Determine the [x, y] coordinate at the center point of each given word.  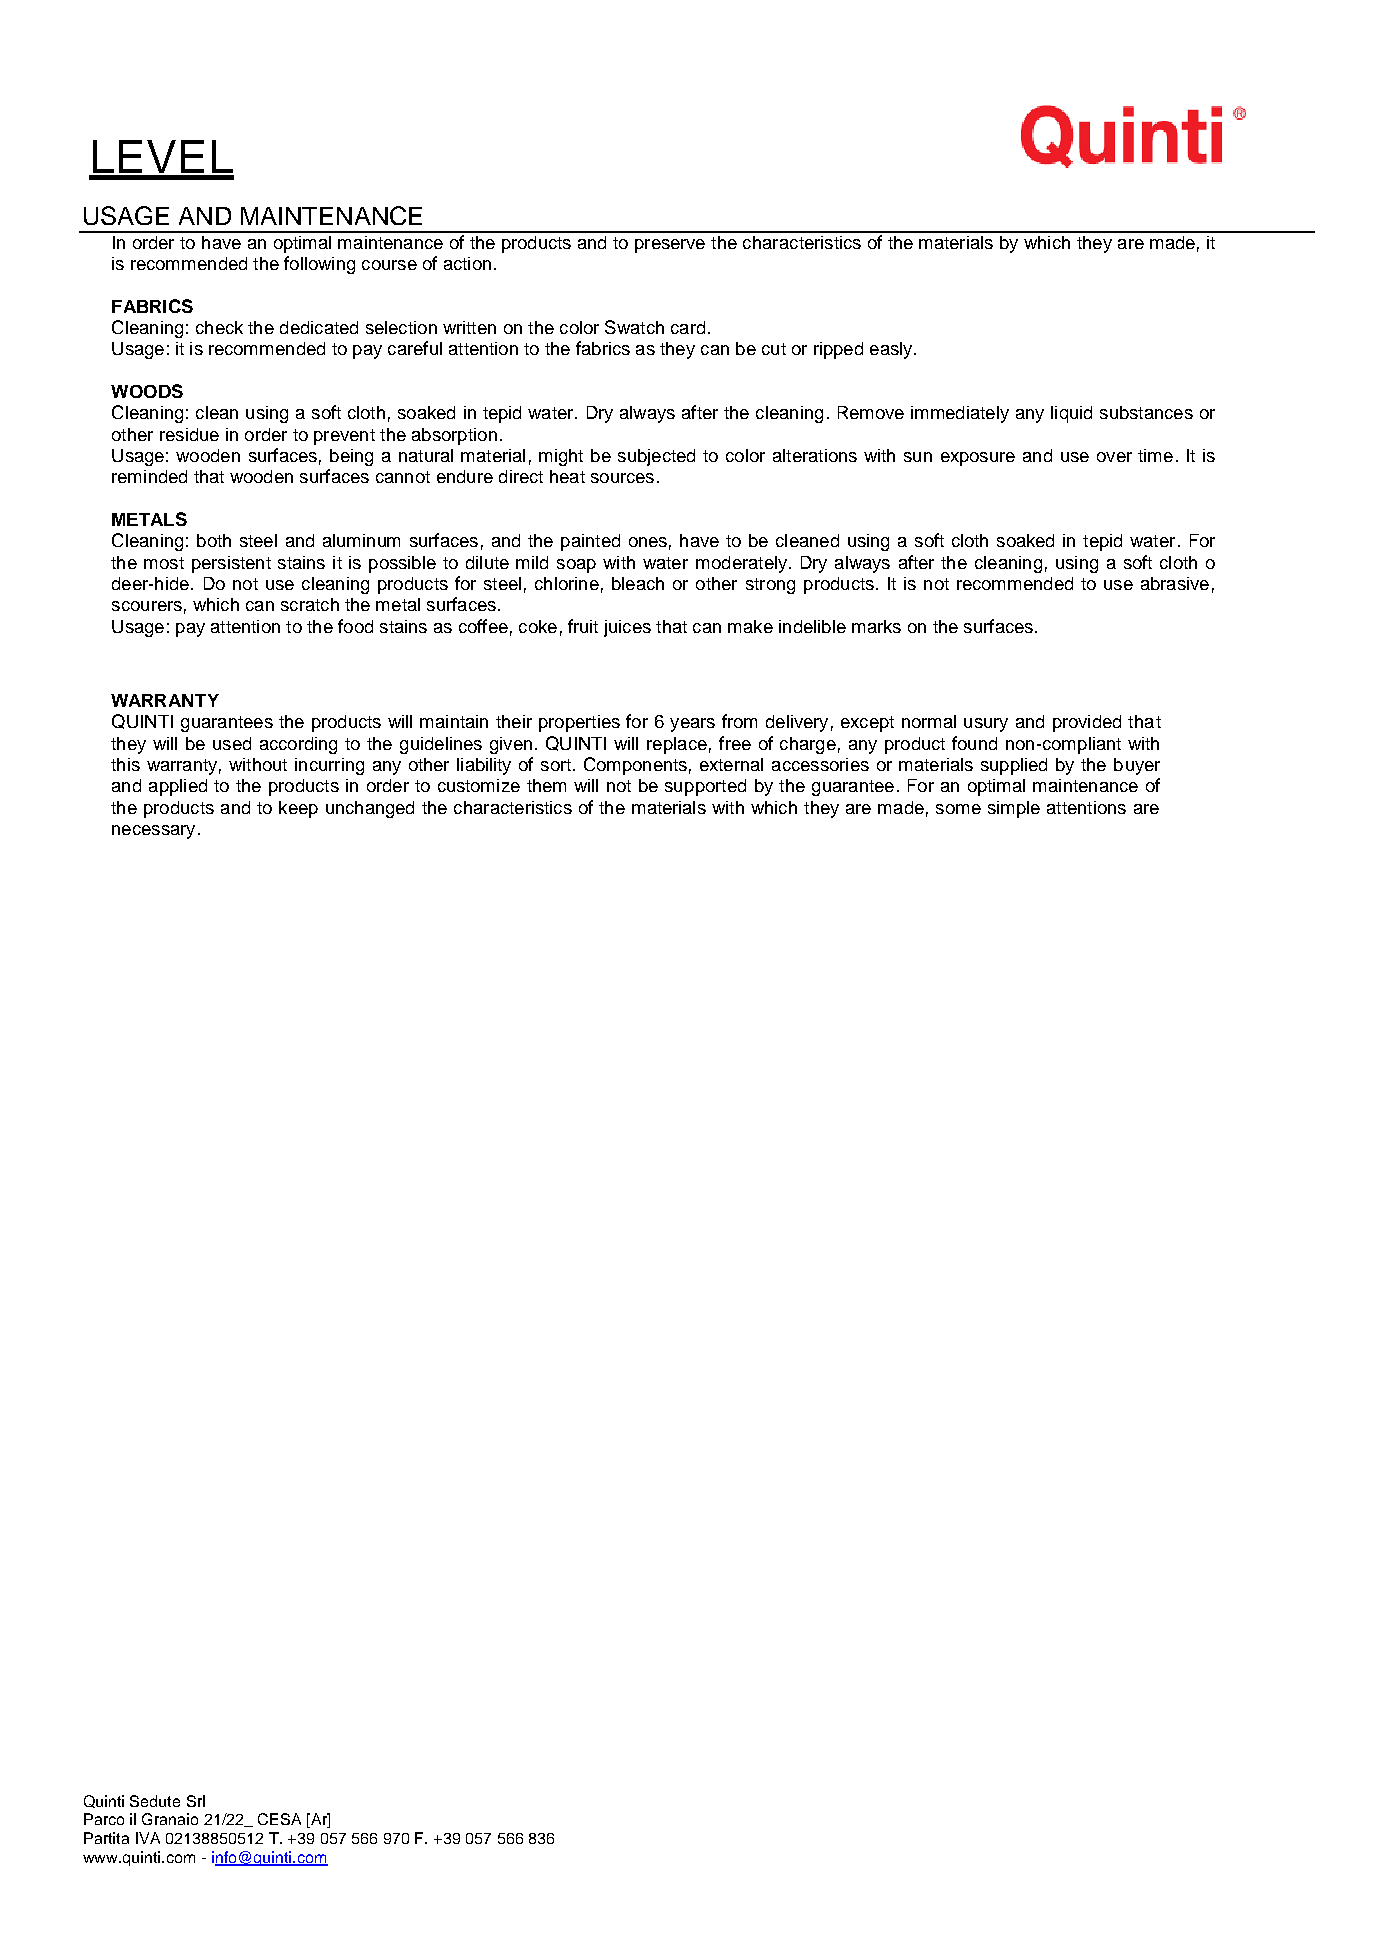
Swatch [634, 327]
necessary [153, 832]
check [219, 327]
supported [705, 787]
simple [1014, 809]
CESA [279, 1819]
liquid [1071, 414]
